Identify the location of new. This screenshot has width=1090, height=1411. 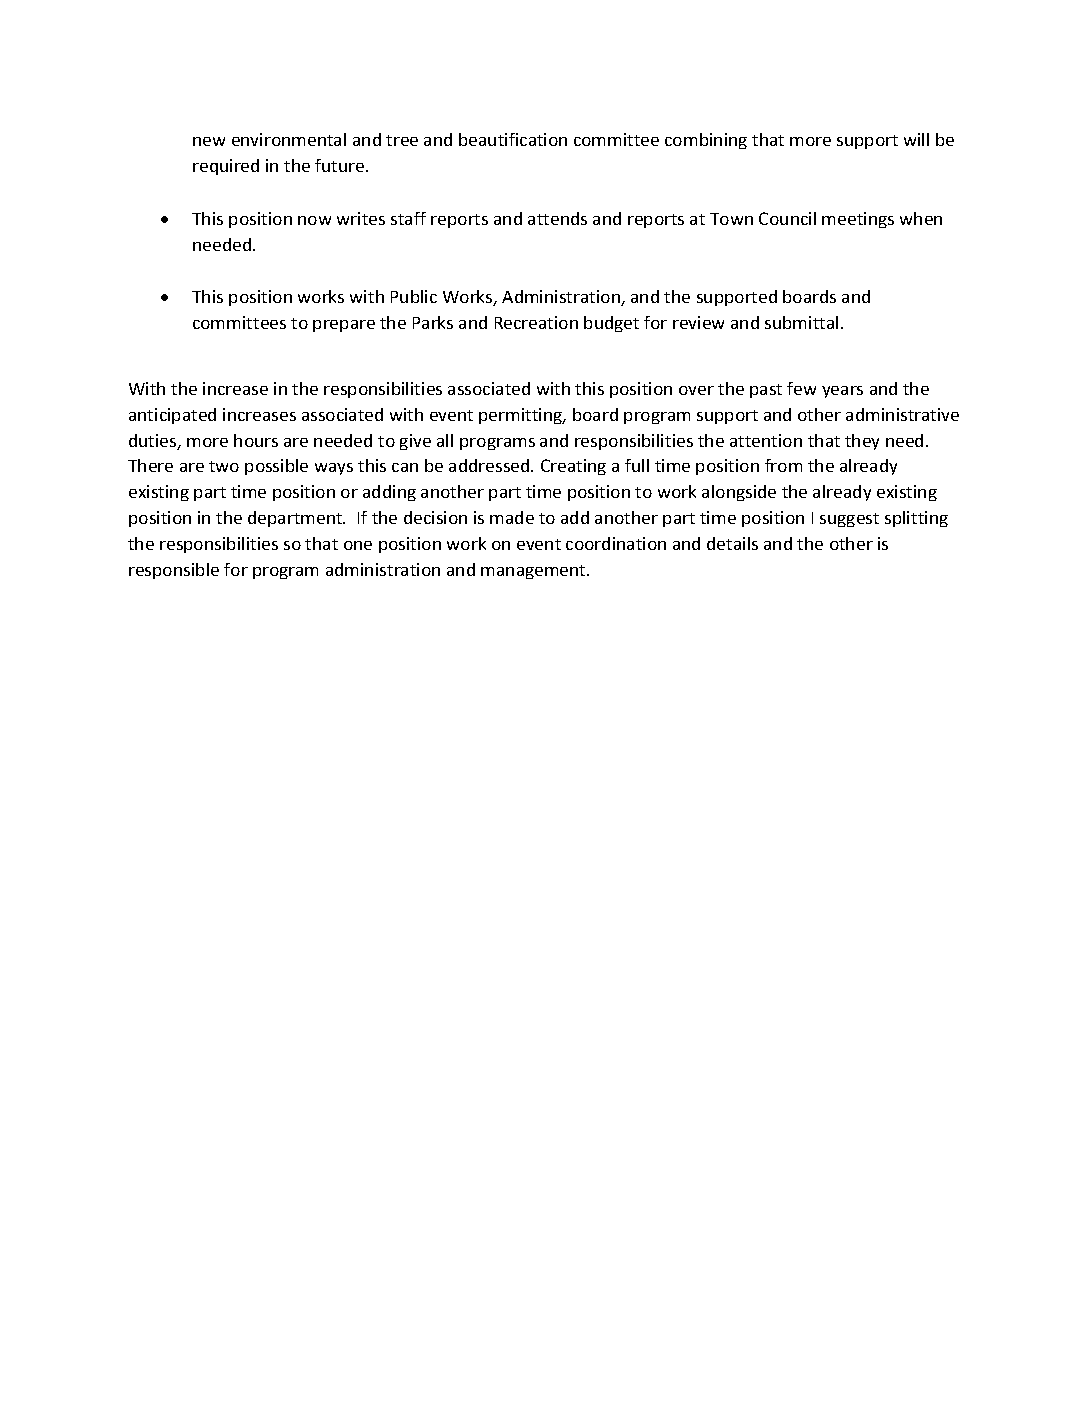
(209, 141).
